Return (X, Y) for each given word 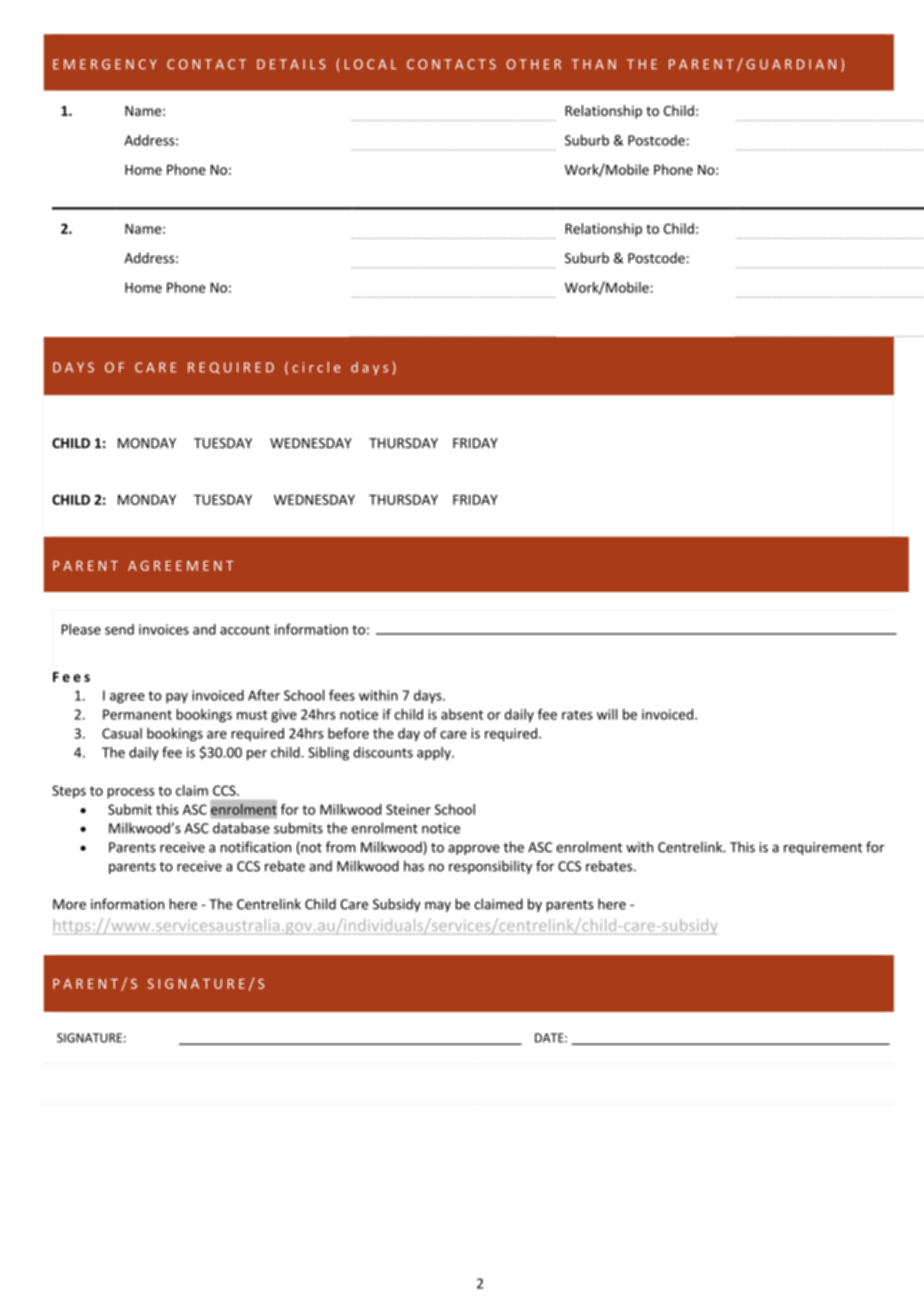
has (414, 866)
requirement (823, 848)
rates (577, 715)
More (69, 904)
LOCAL (371, 64)
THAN (594, 64)
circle (316, 367)
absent (462, 714)
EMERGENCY (105, 64)
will (607, 714)
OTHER (533, 64)
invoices (164, 629)
